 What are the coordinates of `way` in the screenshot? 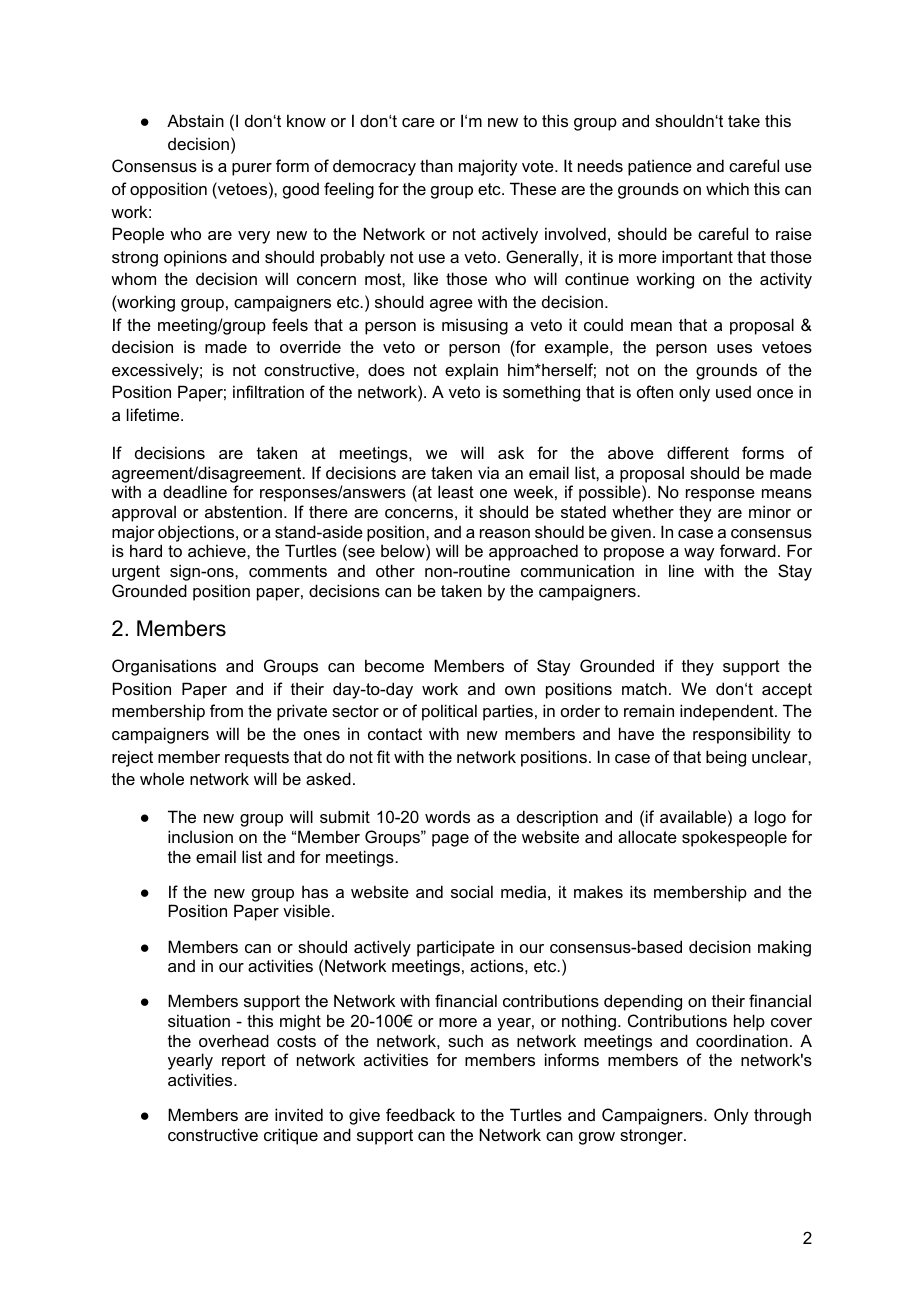 It's located at (699, 554).
